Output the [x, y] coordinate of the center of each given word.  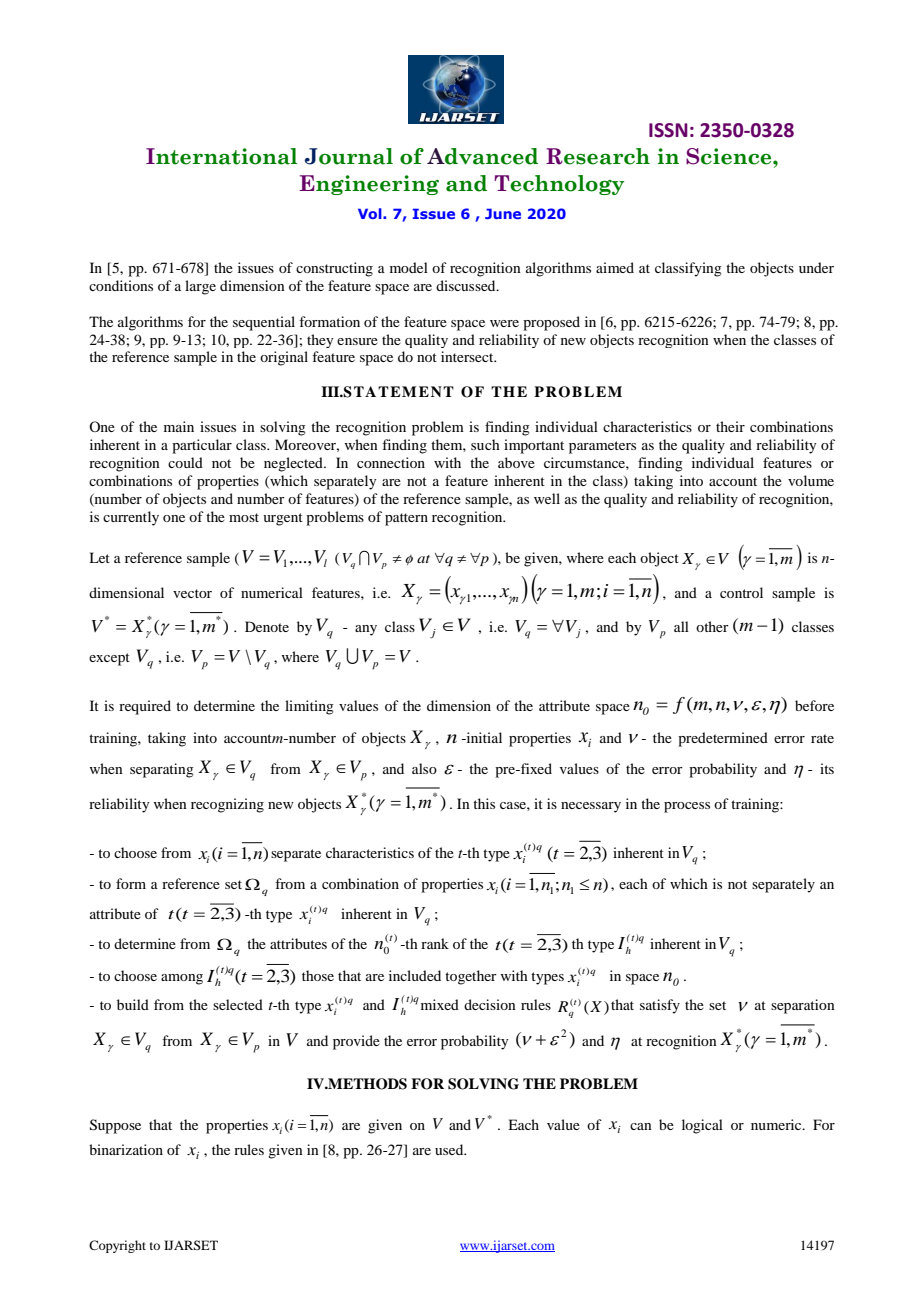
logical [702, 1126]
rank [435, 943]
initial [483, 737]
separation [803, 1006]
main [179, 426]
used [450, 1149]
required [145, 707]
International [221, 156]
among [182, 979]
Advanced [482, 156]
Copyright [117, 1246]
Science [730, 156]
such [485, 444]
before [814, 705]
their [730, 426]
